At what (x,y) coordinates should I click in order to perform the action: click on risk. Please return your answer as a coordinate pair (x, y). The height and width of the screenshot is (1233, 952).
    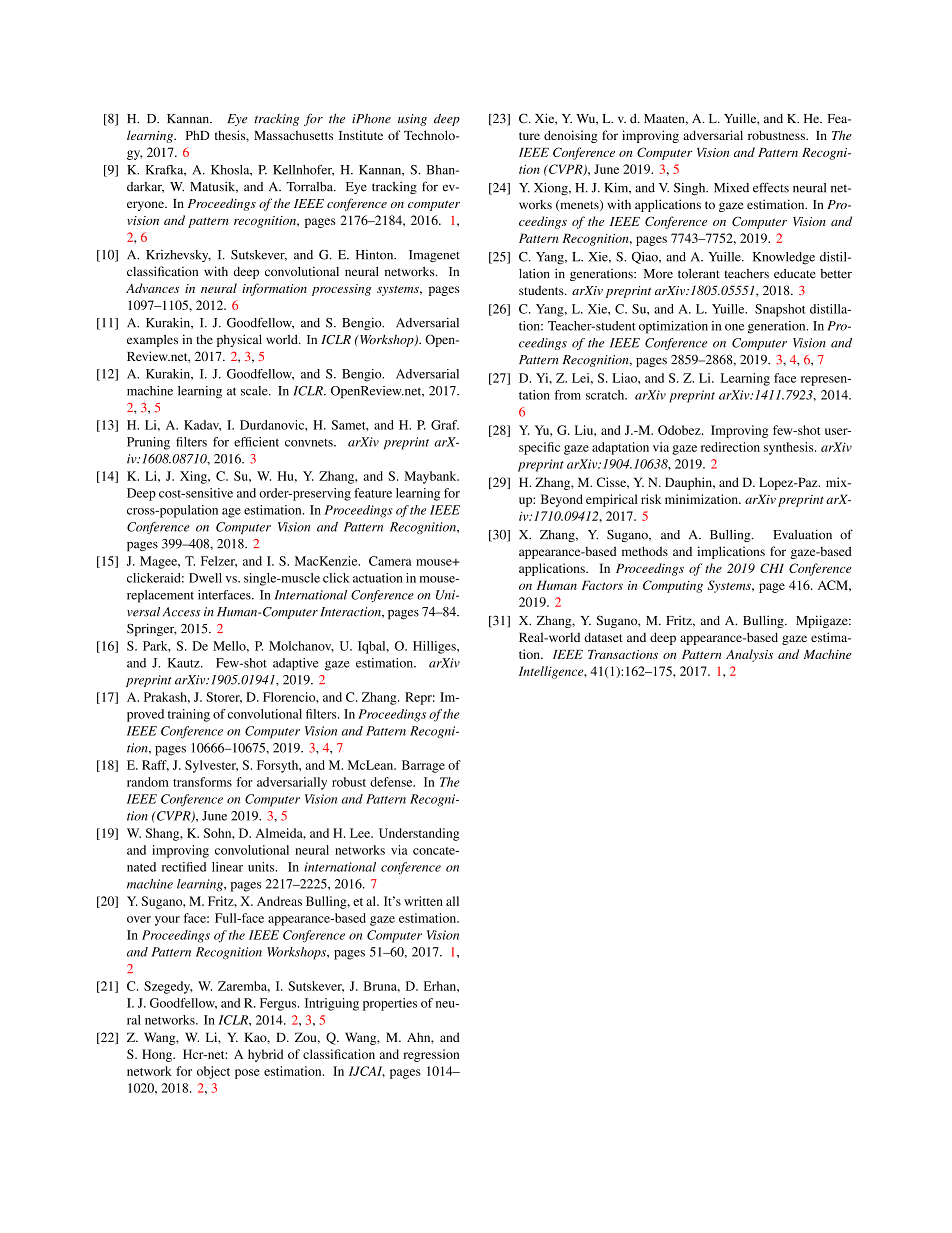
    Looking at the image, I should click on (651, 499).
